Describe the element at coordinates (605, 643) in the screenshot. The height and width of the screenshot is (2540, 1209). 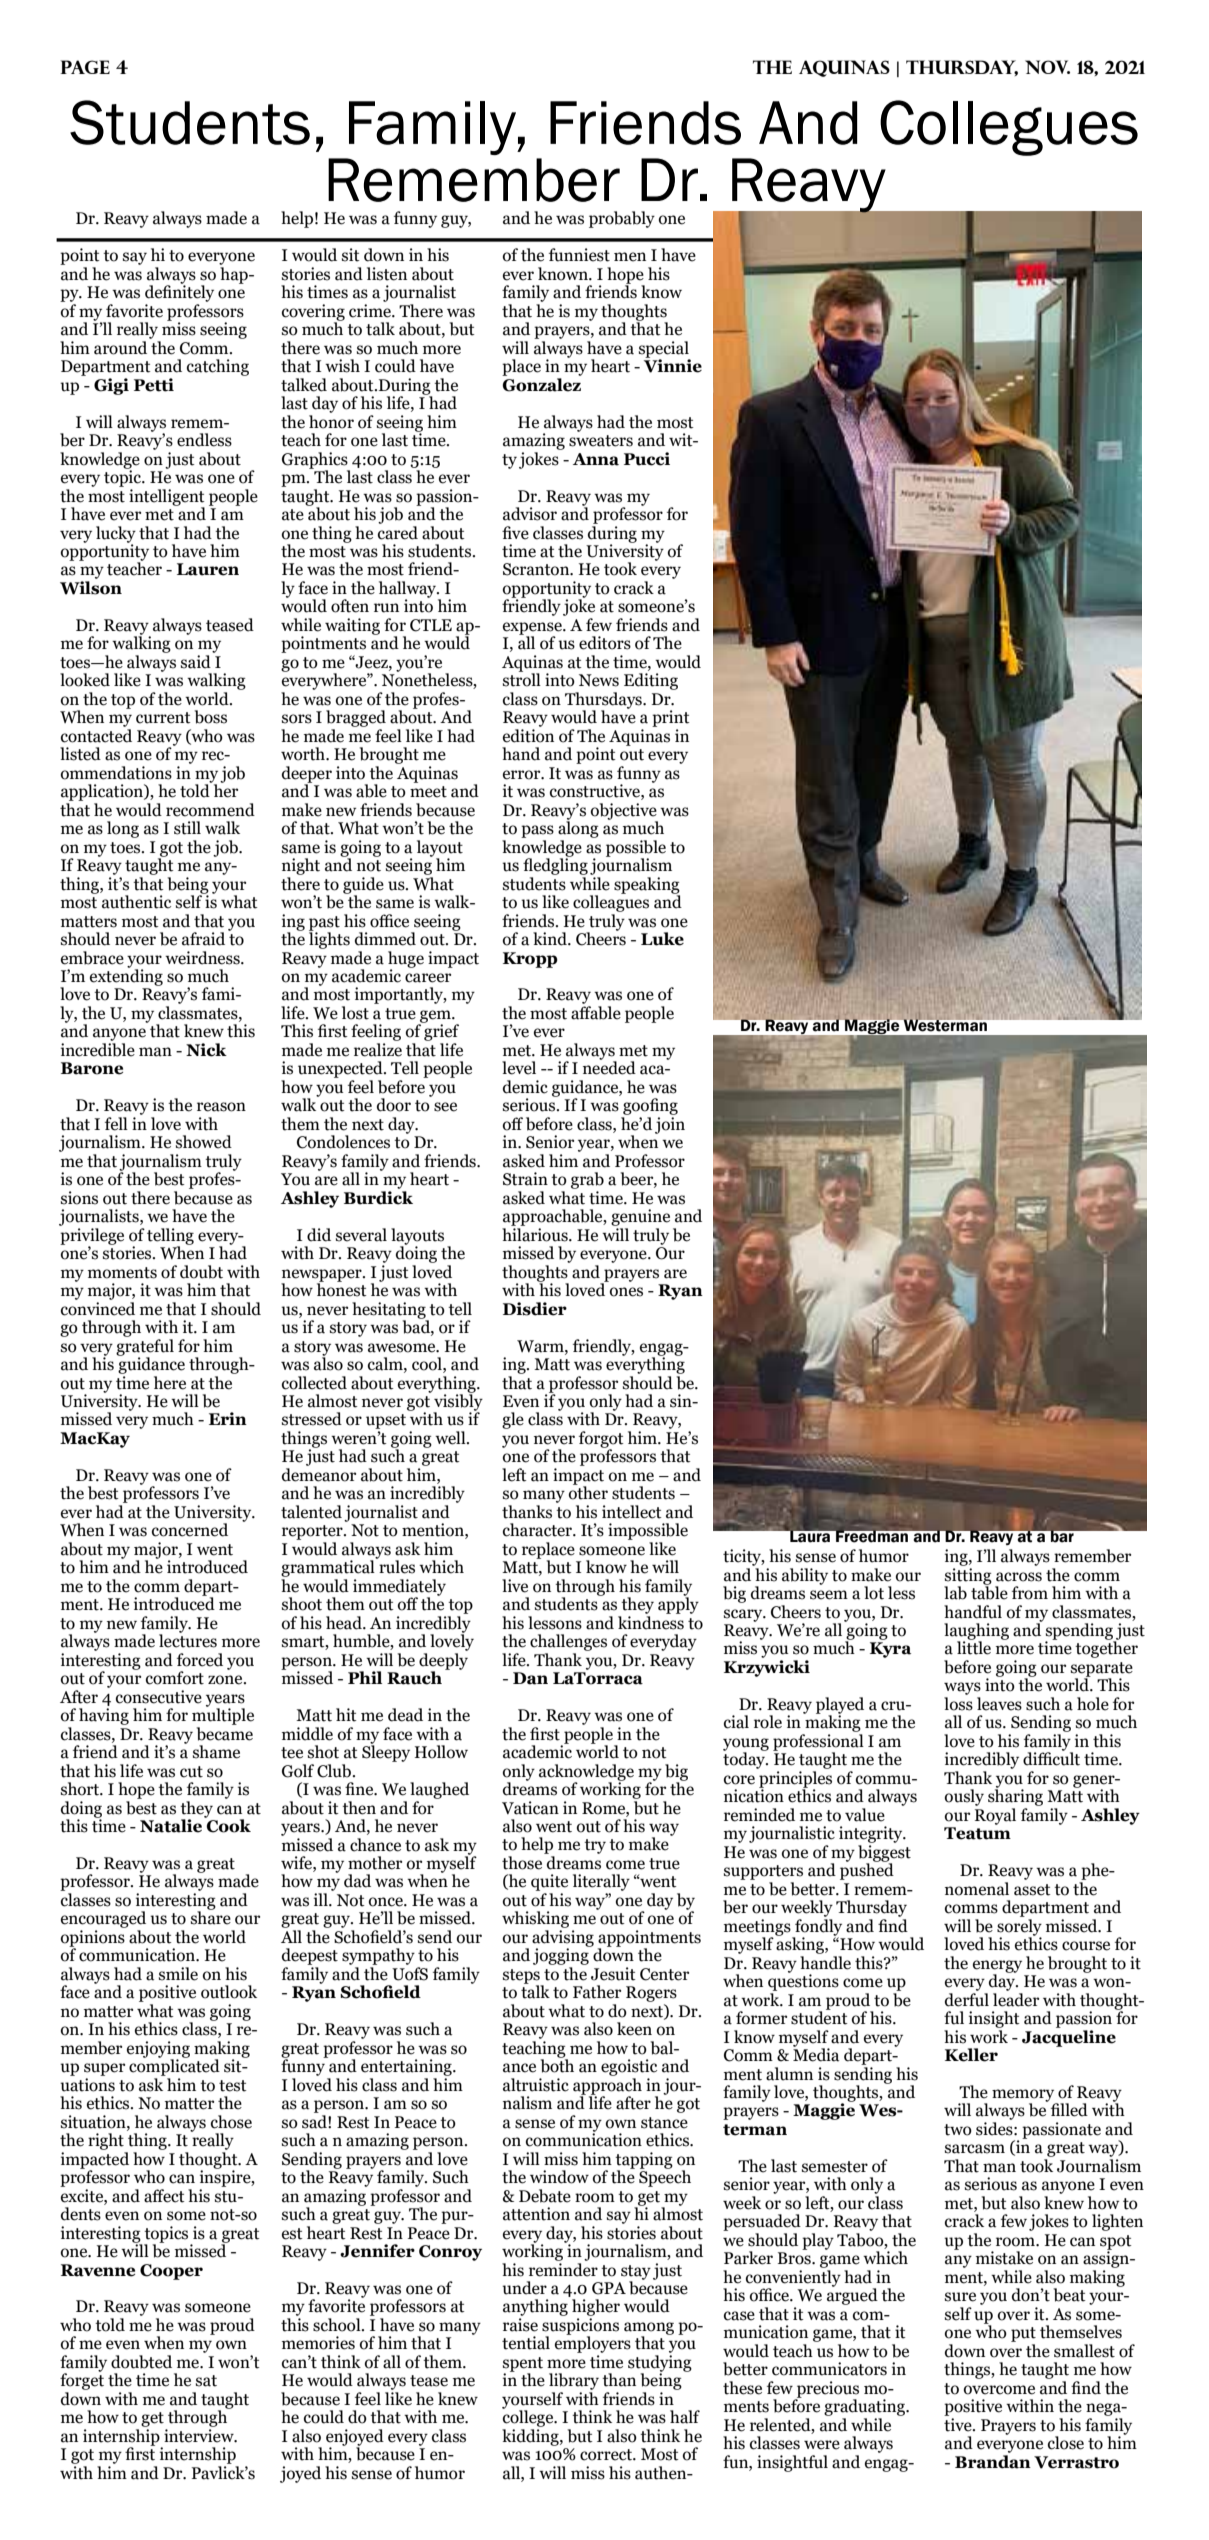
I see `editors` at that location.
